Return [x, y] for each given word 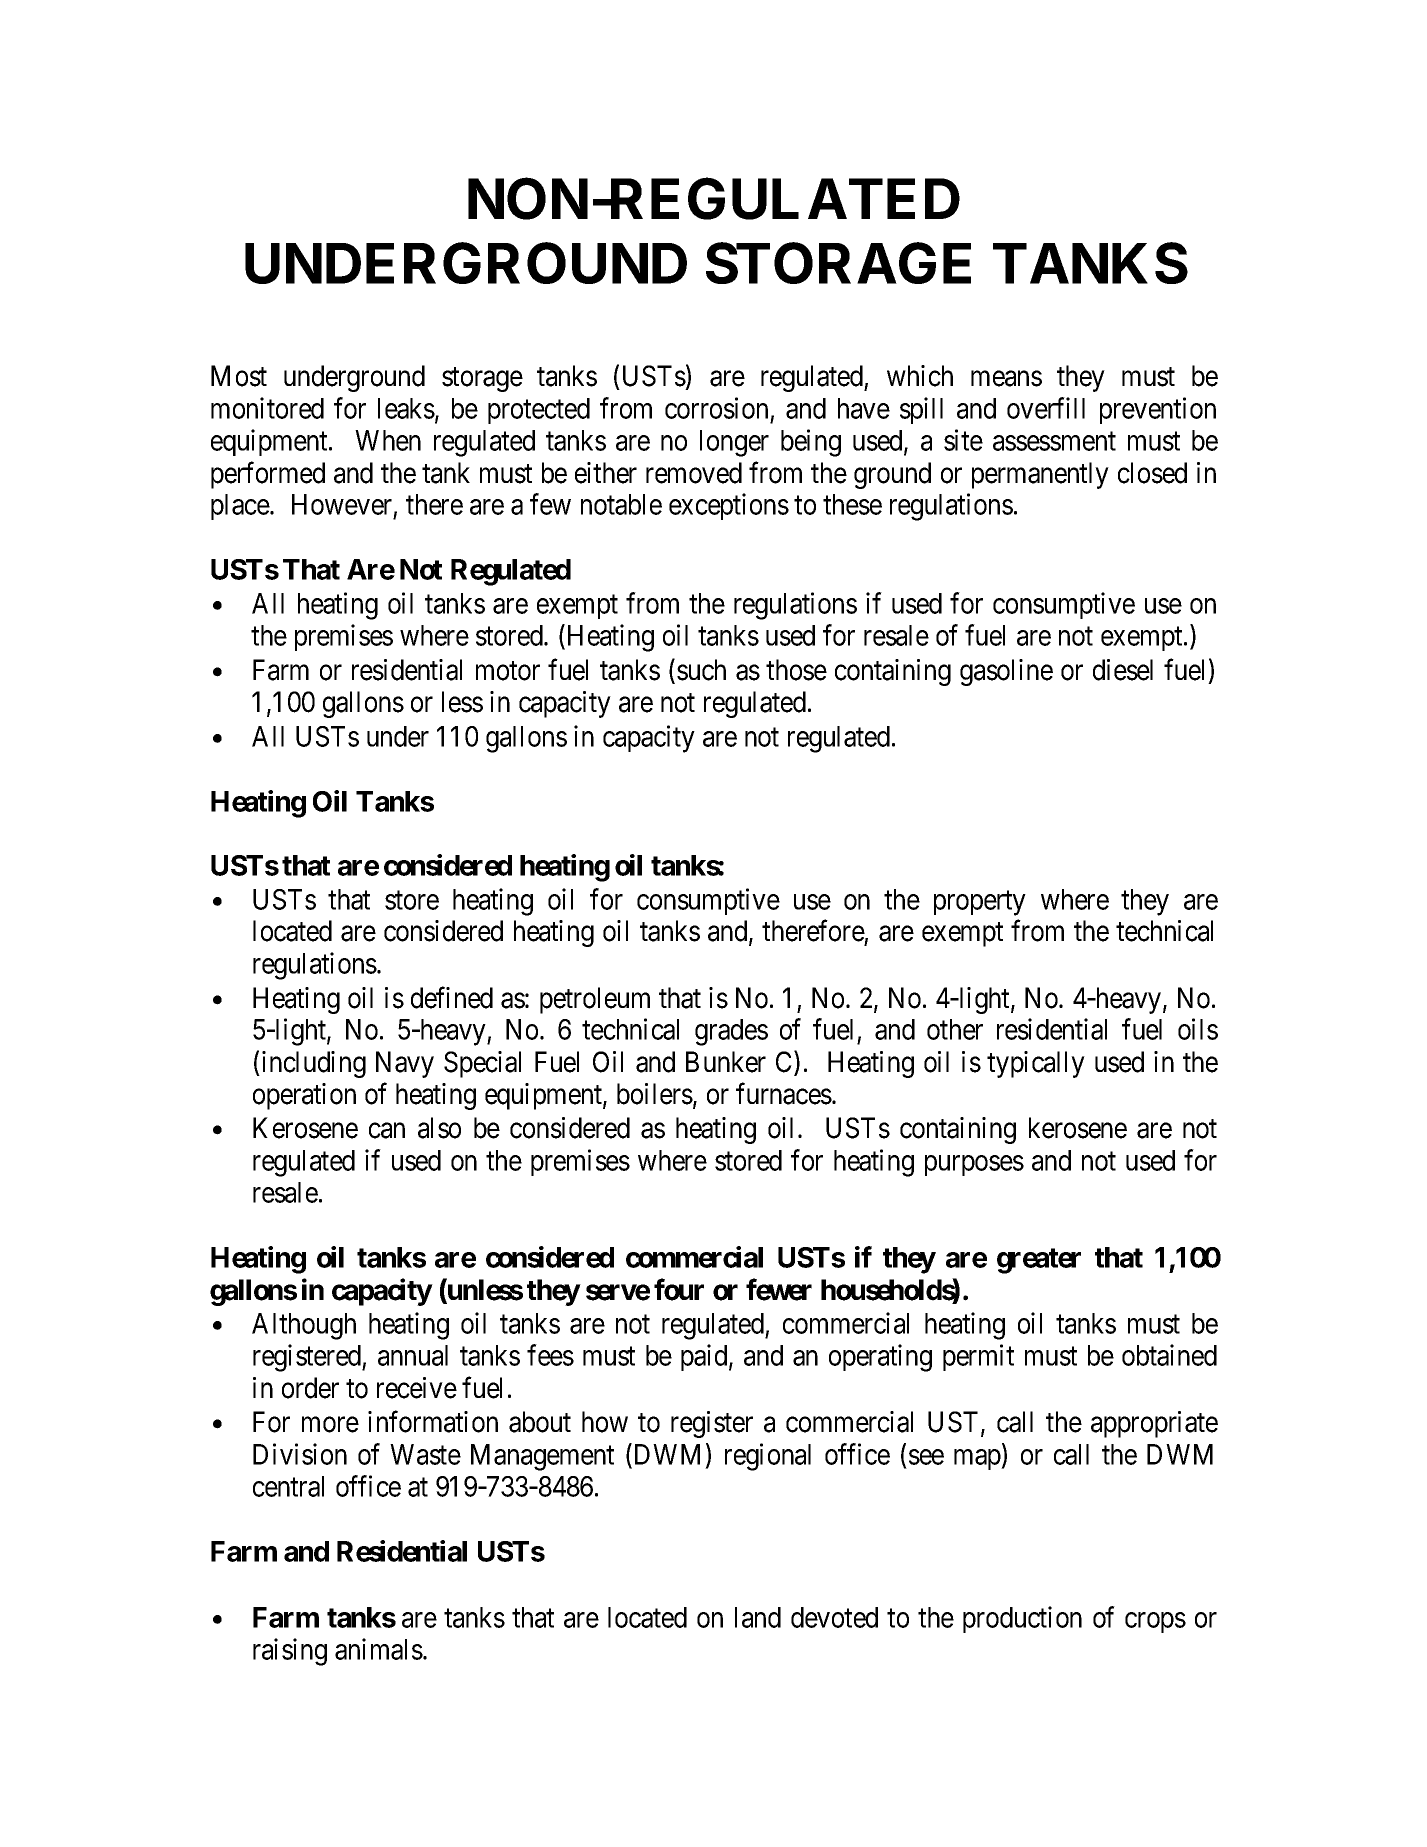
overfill [1046, 408]
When [388, 440]
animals [379, 1649]
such [701, 670]
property [980, 903]
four [679, 1289]
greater [1039, 1261]
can [387, 1131]
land [758, 1617]
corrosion [716, 408]
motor [508, 671]
